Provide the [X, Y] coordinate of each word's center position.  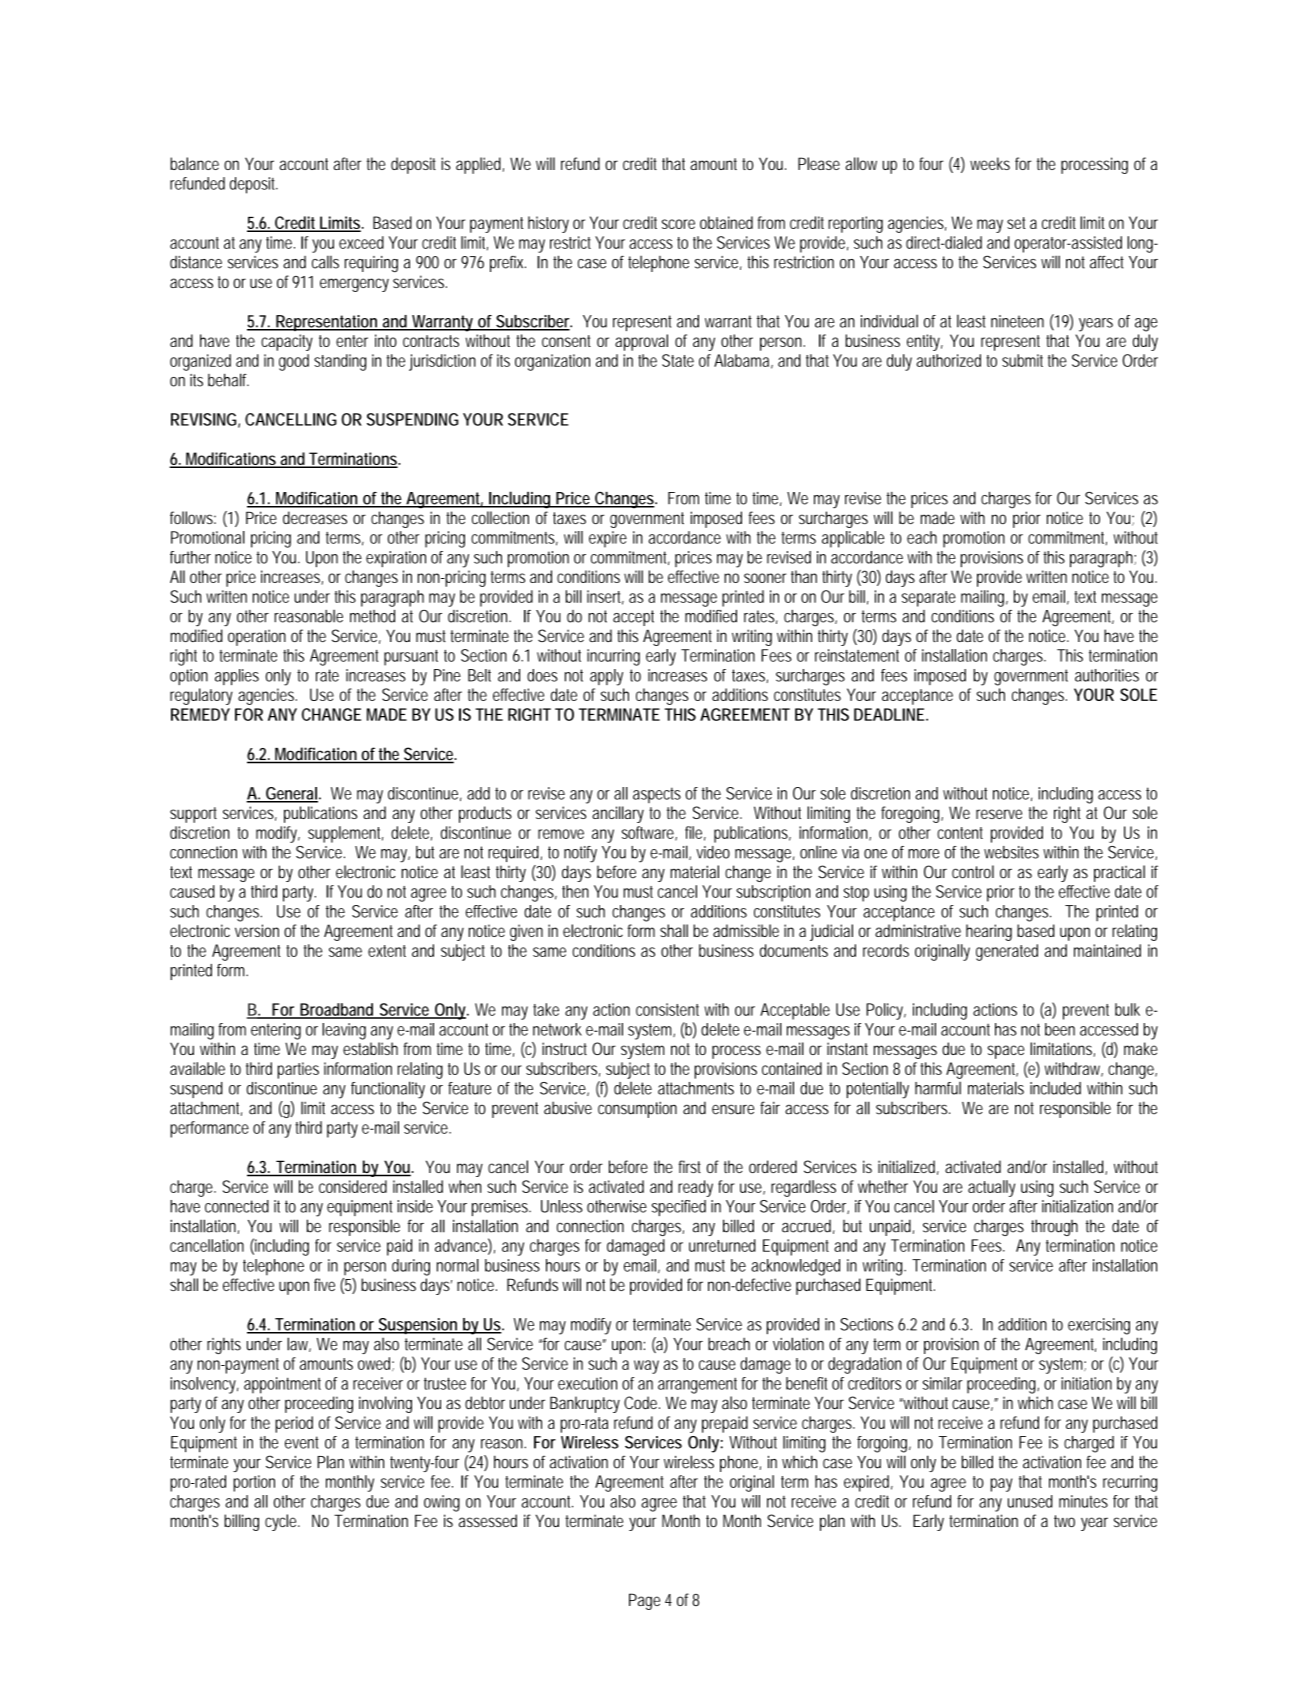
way [646, 1367]
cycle [282, 1522]
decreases [315, 517]
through [1054, 1227]
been [1060, 1029]
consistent [667, 1009]
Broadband [337, 1010]
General [291, 794]
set [1016, 223]
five [324, 1284]
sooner [765, 578]
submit [1022, 360]
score [678, 224]
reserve [999, 814]
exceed [361, 242]
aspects [657, 795]
